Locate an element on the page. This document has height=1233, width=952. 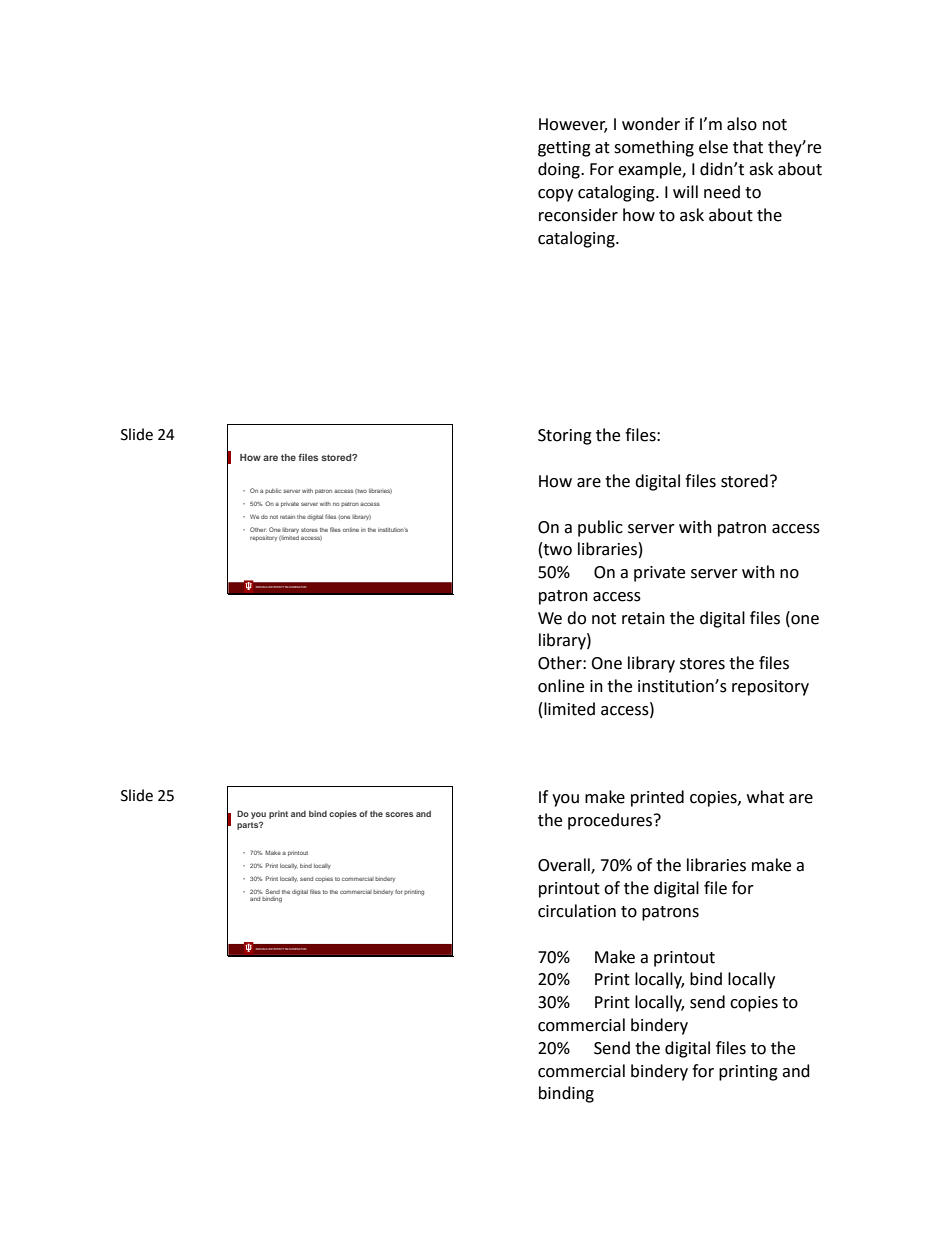
Storing is located at coordinates (565, 437).
